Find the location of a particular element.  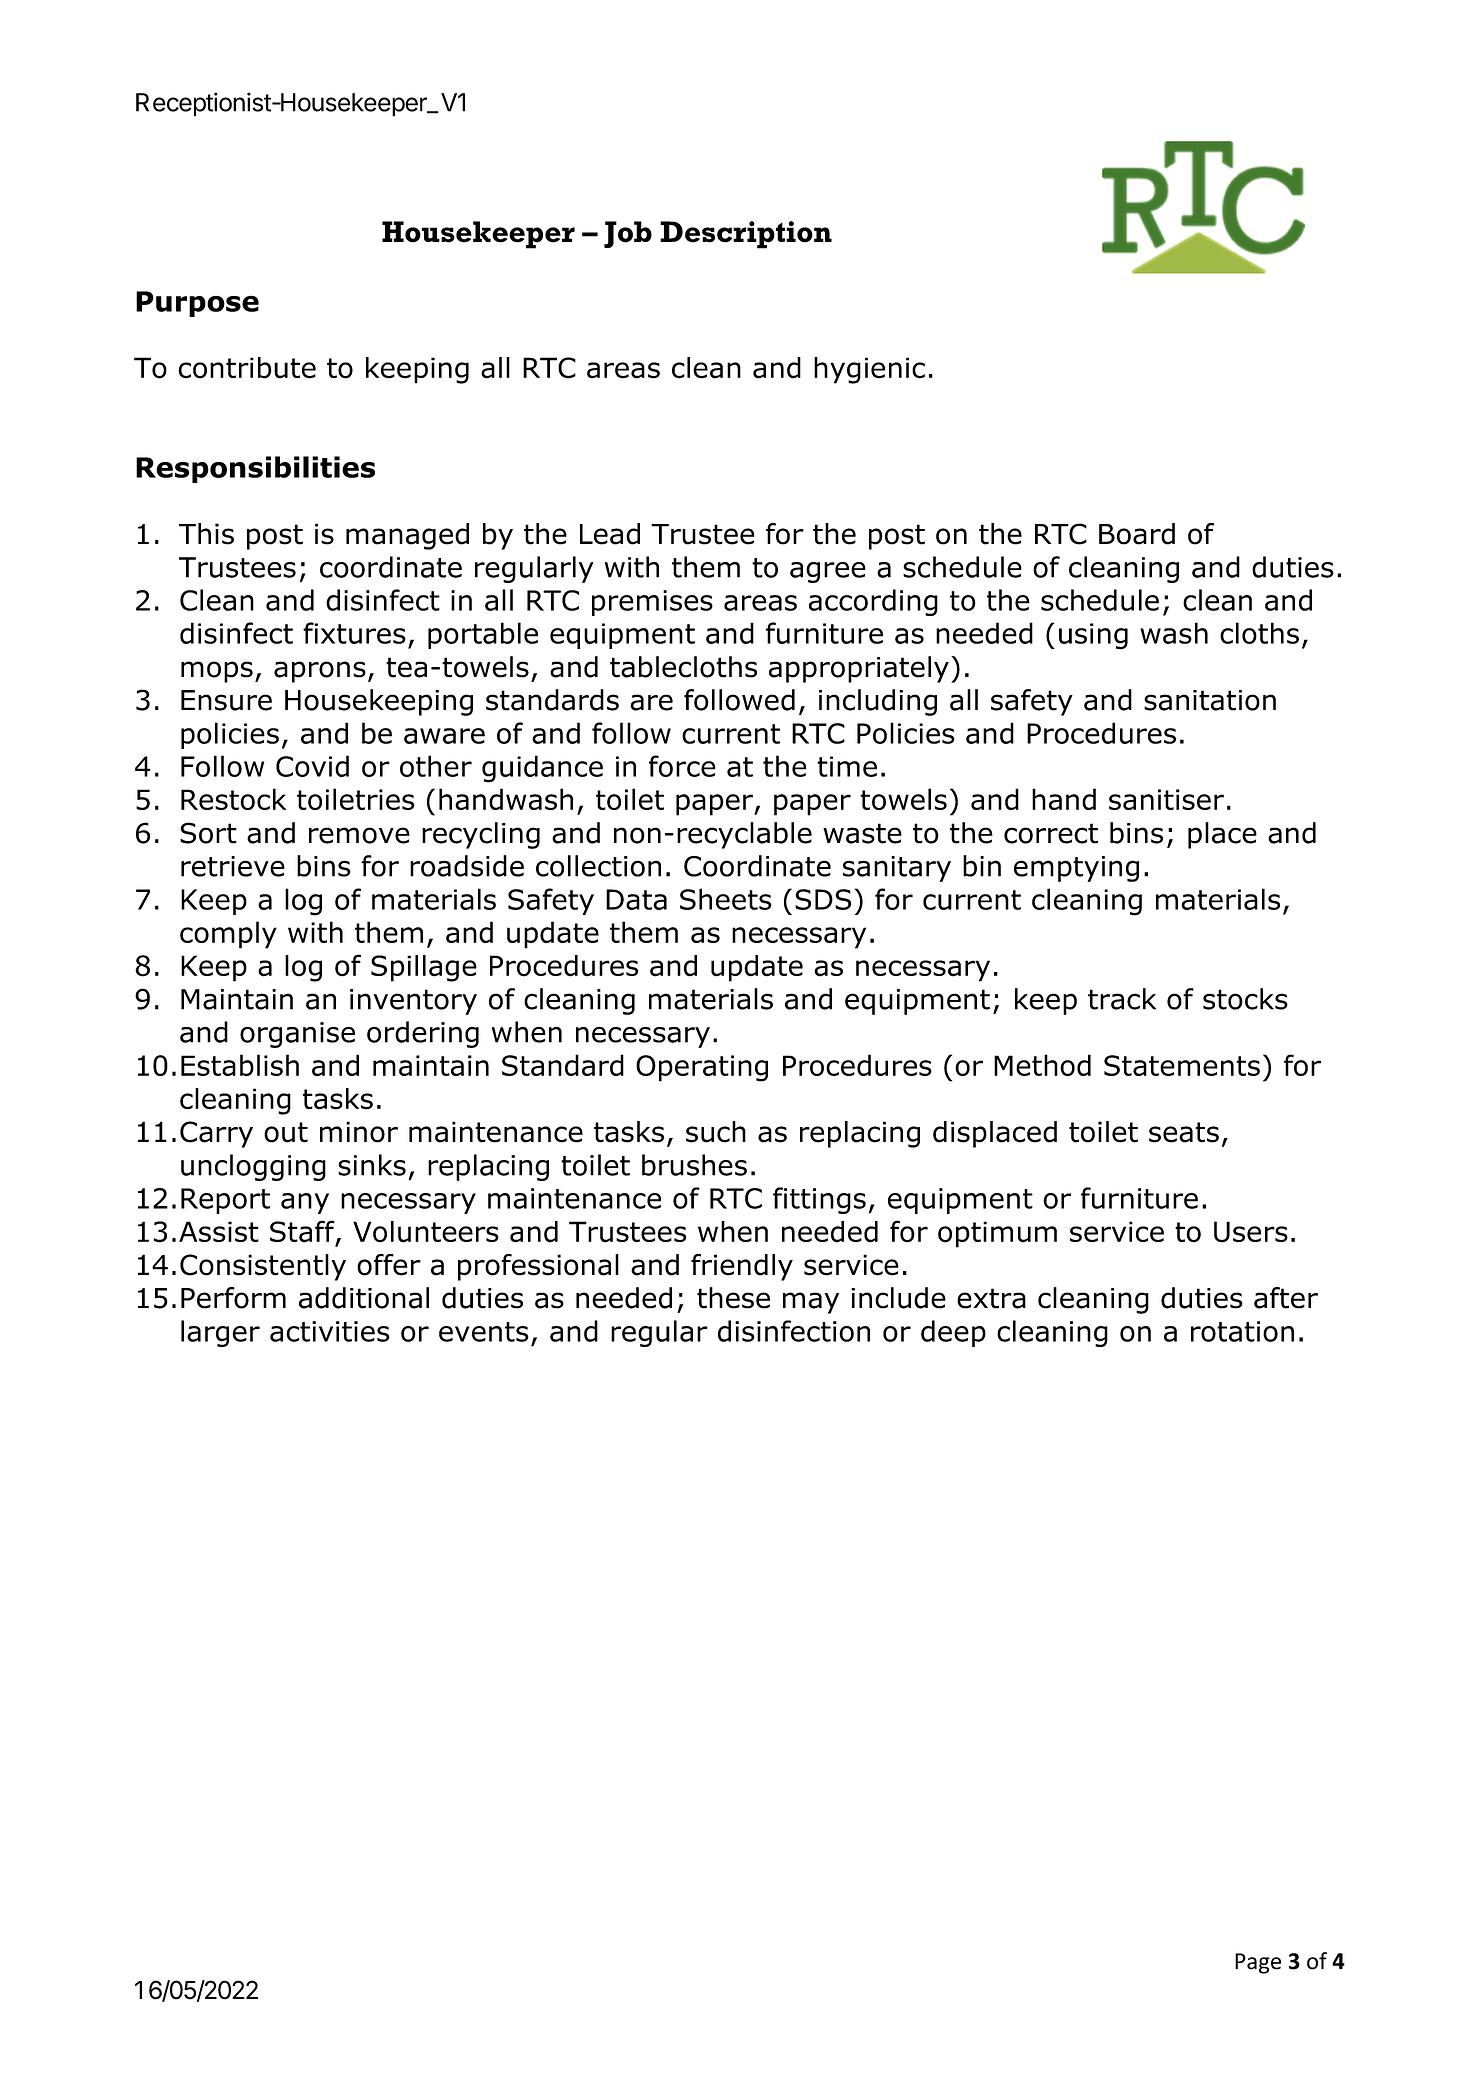

these is located at coordinates (733, 1298).
